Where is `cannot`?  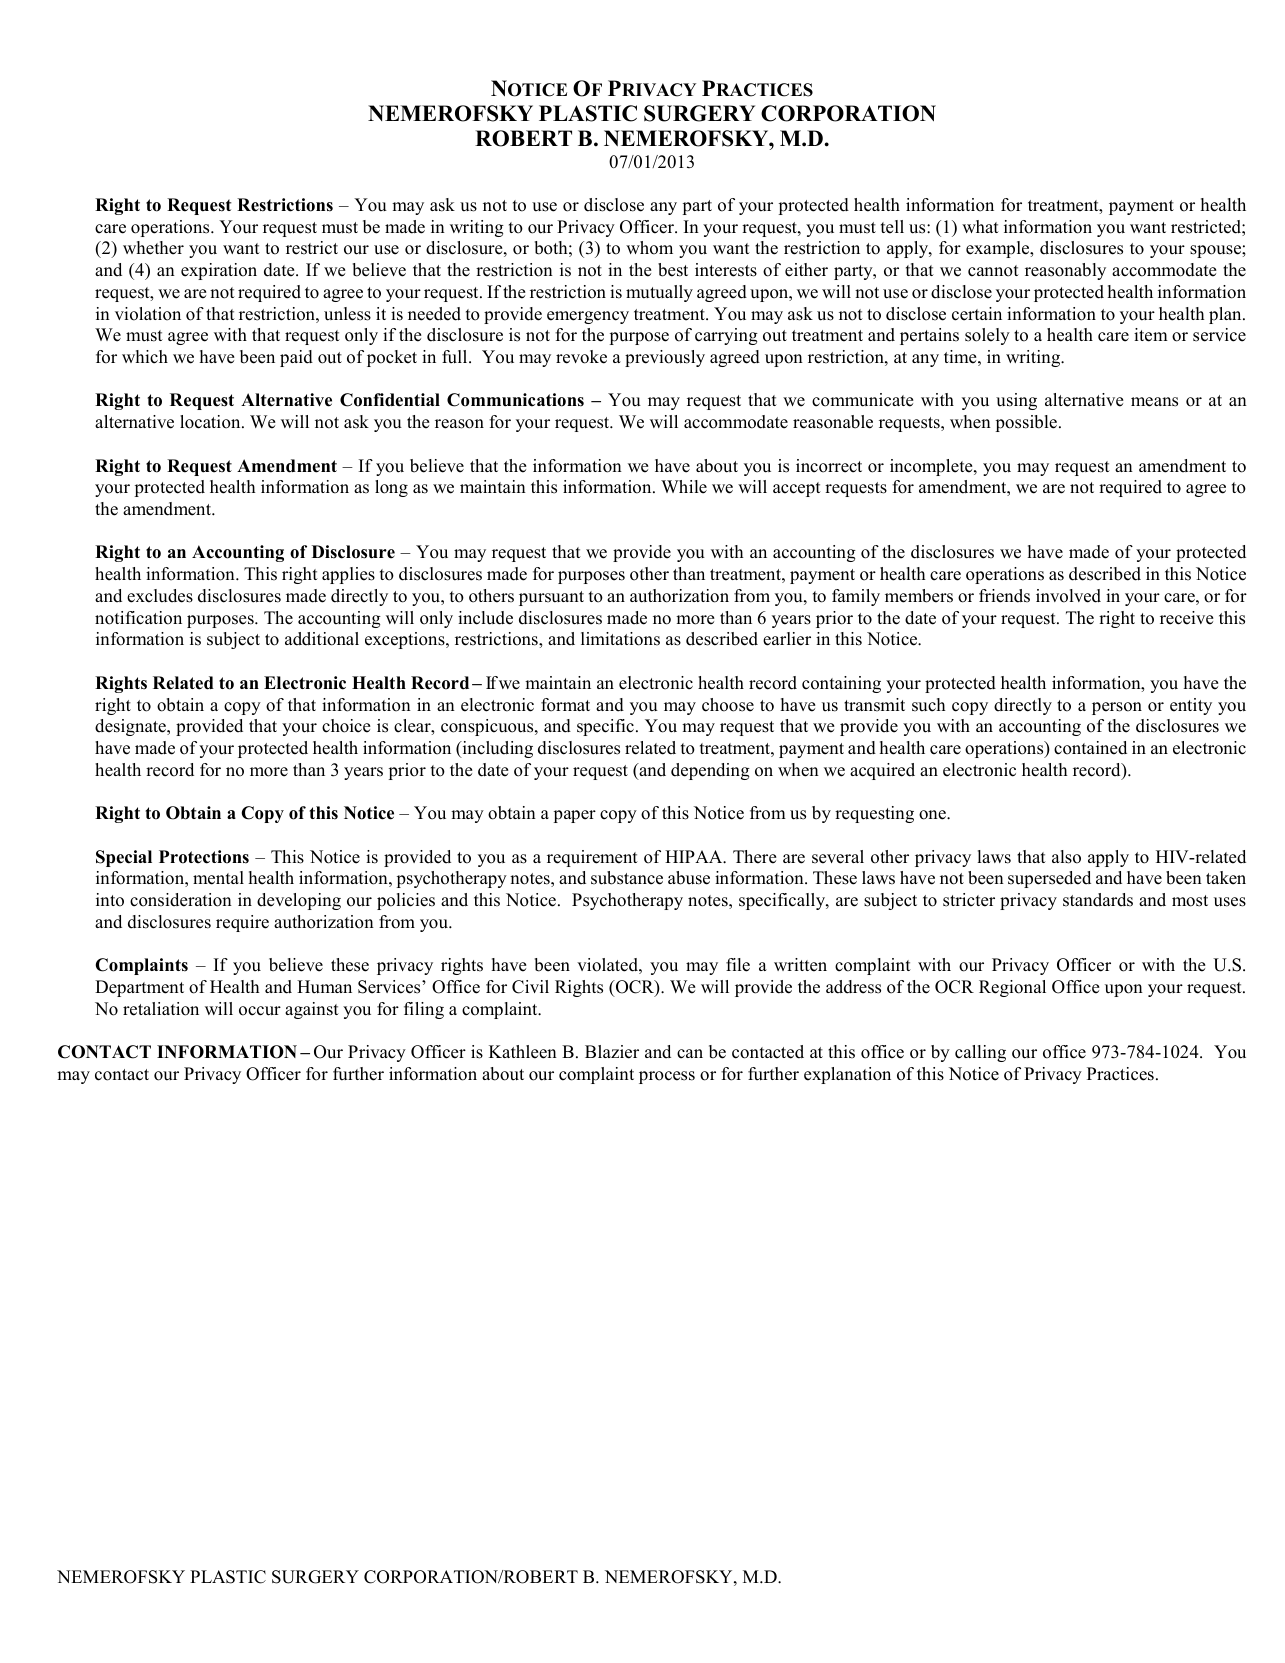 cannot is located at coordinates (993, 271).
